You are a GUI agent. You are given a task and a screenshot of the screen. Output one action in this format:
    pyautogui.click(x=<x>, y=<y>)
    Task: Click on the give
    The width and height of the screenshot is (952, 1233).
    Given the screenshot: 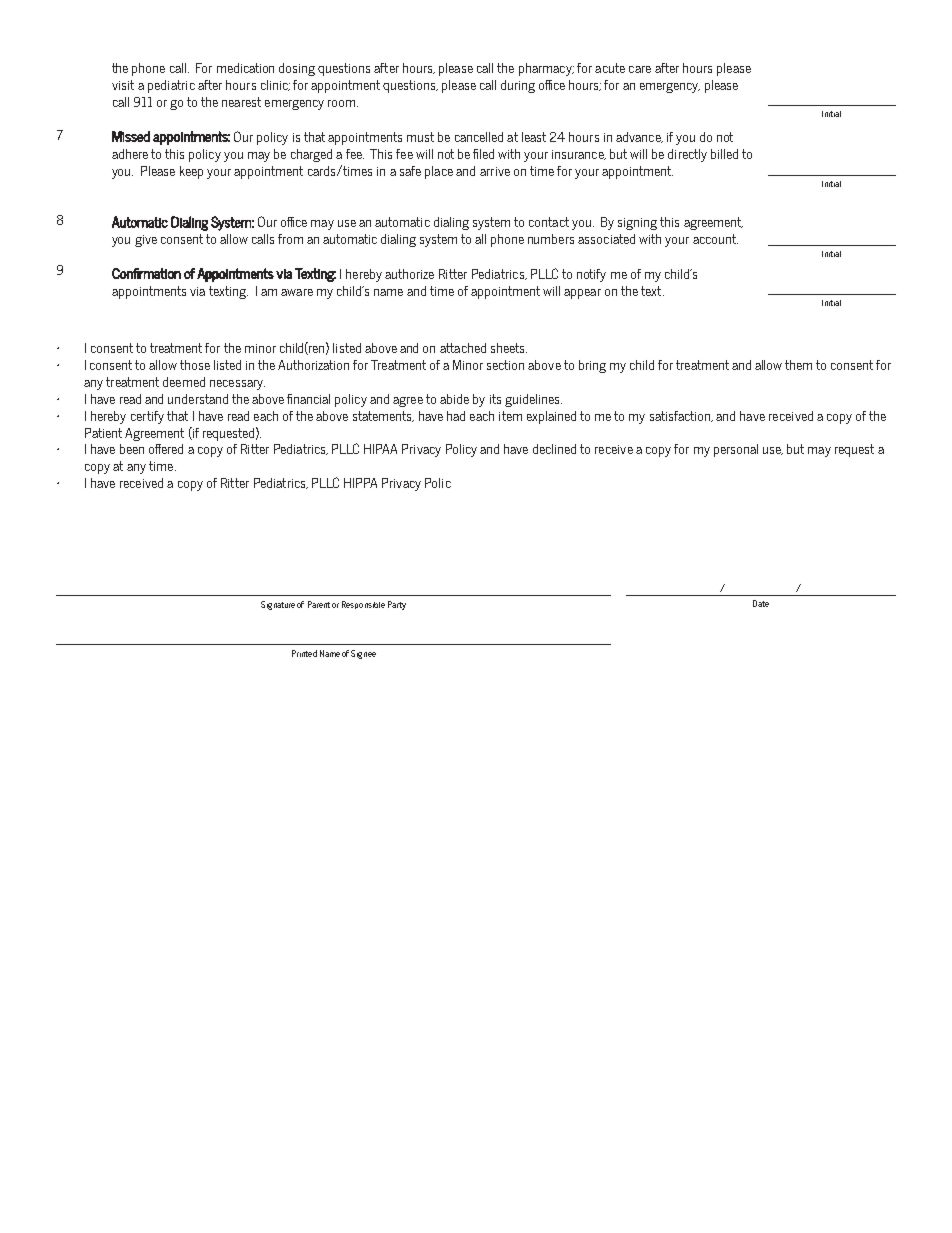 What is the action you would take?
    pyautogui.click(x=146, y=241)
